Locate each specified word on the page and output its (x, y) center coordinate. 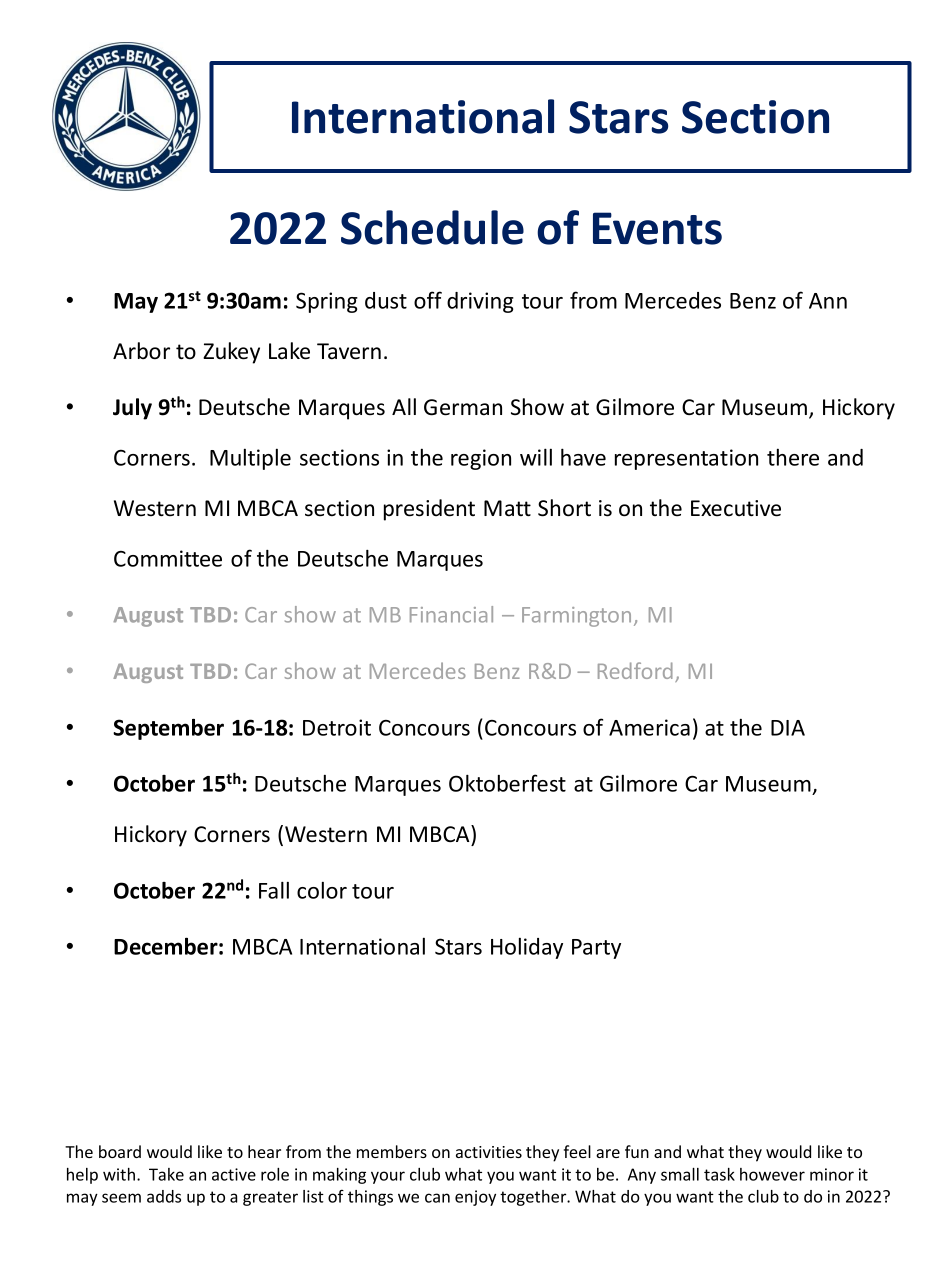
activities (489, 1152)
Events (657, 228)
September (168, 729)
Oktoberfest (507, 783)
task (719, 1174)
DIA (788, 728)
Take (166, 1174)
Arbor (141, 351)
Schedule (432, 227)
